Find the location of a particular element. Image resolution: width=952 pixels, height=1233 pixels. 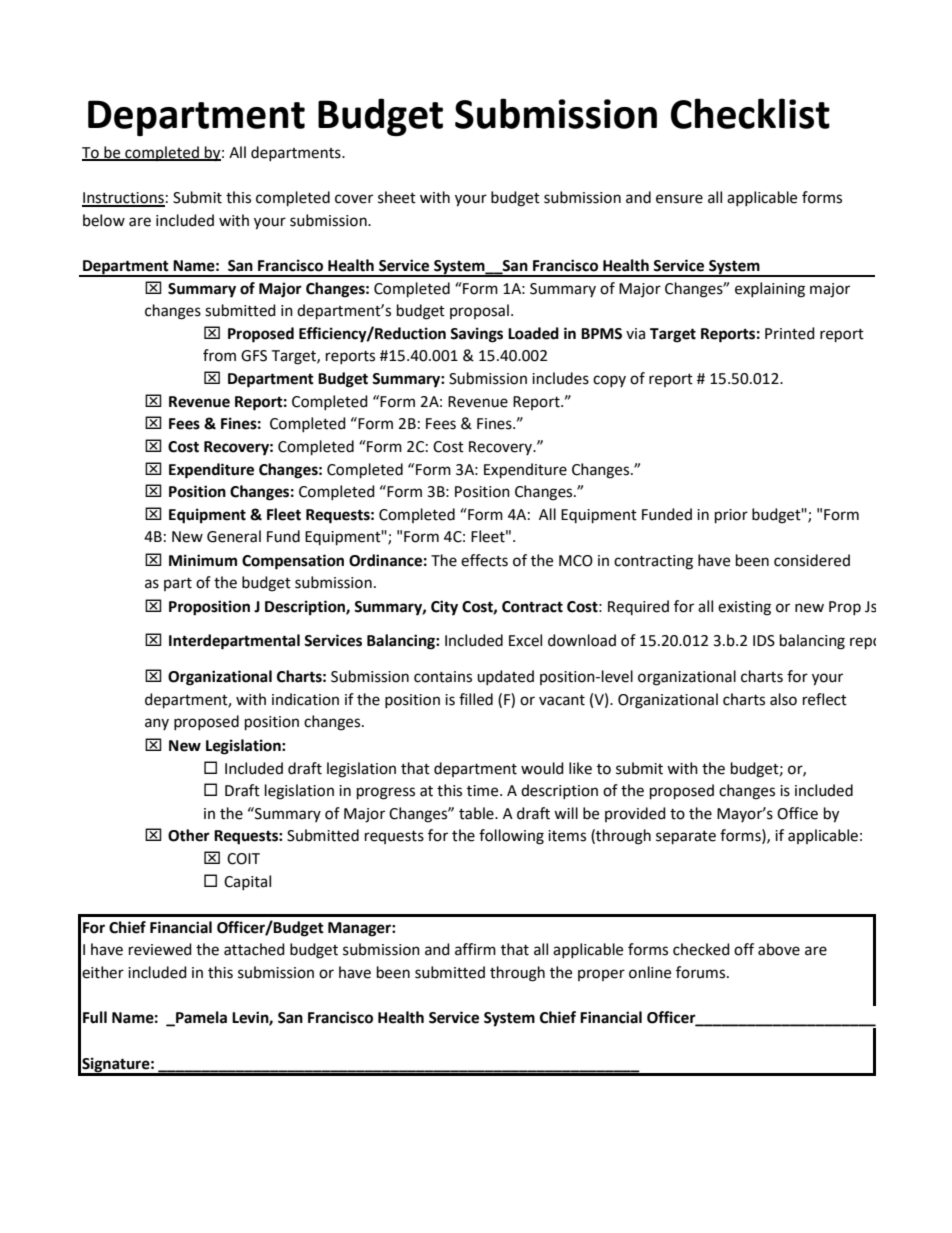

Instructions is located at coordinates (123, 199).
